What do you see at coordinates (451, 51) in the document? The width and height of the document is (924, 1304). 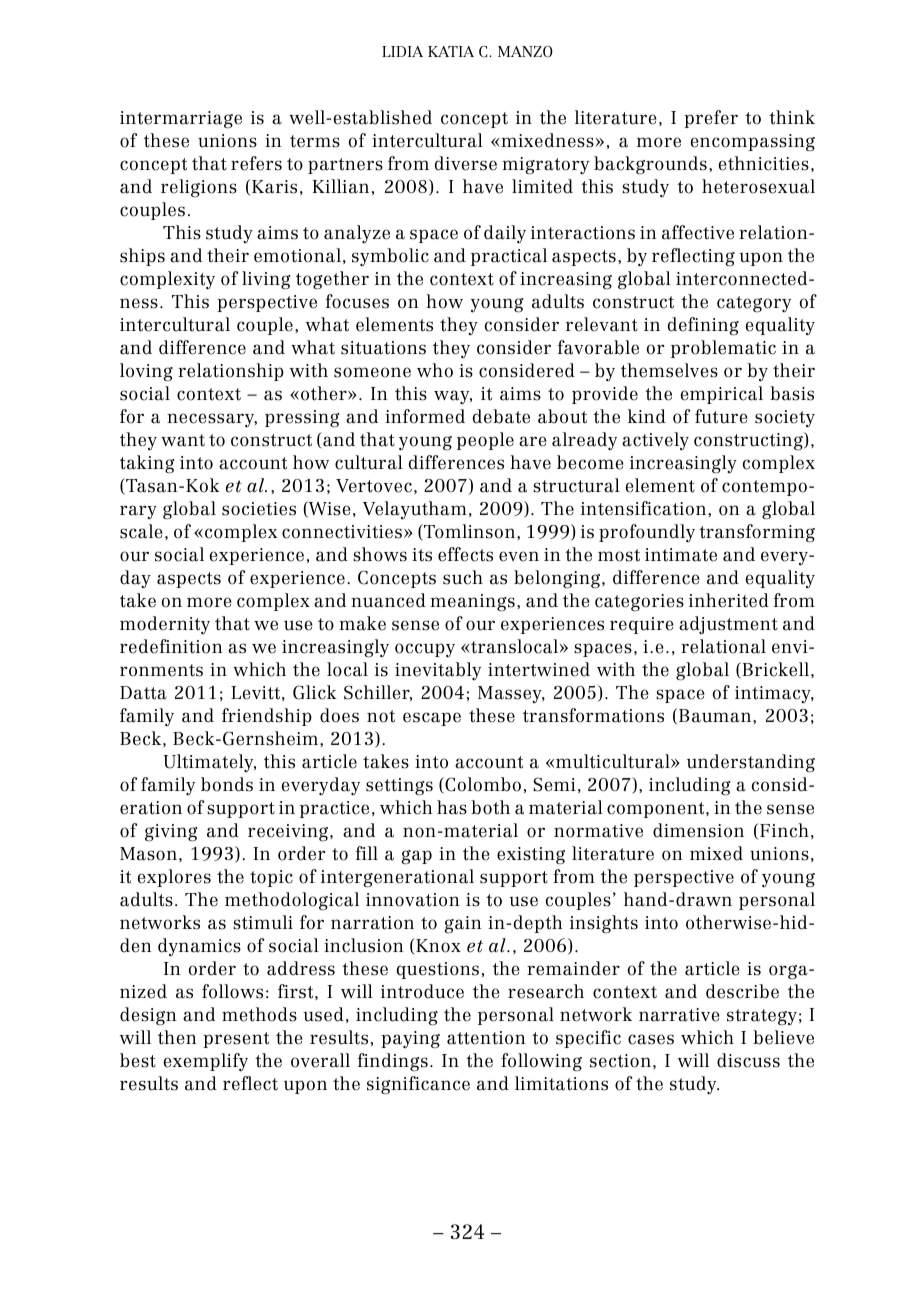 I see `KATIA` at bounding box center [451, 51].
